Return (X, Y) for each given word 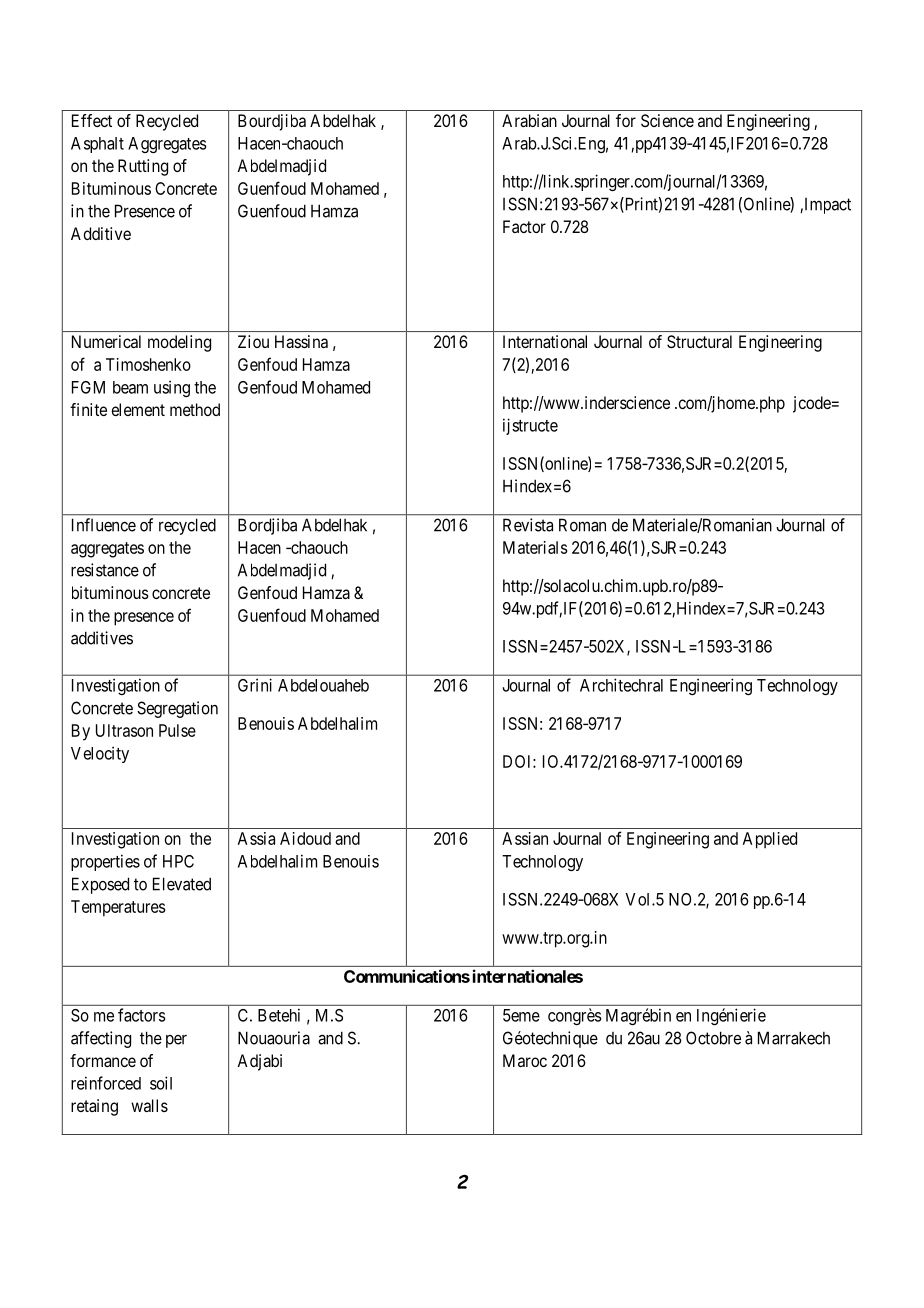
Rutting (143, 167)
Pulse (177, 730)
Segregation (177, 709)
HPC (178, 861)
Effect (92, 120)
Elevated (182, 884)
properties (105, 862)
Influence (104, 525)
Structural (699, 341)
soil (161, 1083)
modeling (179, 343)
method (195, 409)
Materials (535, 547)
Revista (528, 525)
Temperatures (118, 908)
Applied (770, 840)
